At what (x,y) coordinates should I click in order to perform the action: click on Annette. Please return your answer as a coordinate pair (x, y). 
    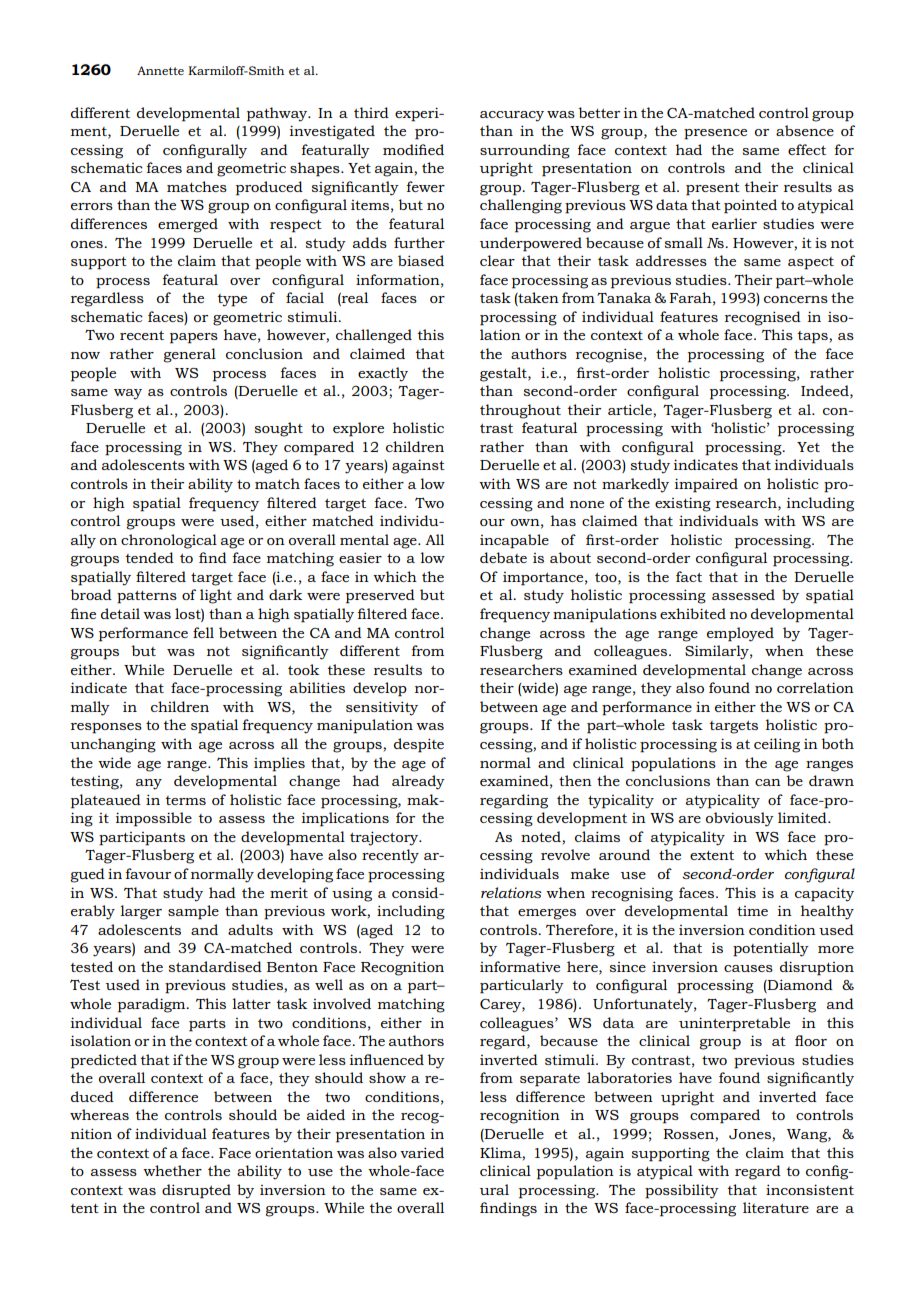
    Looking at the image, I should click on (160, 70).
